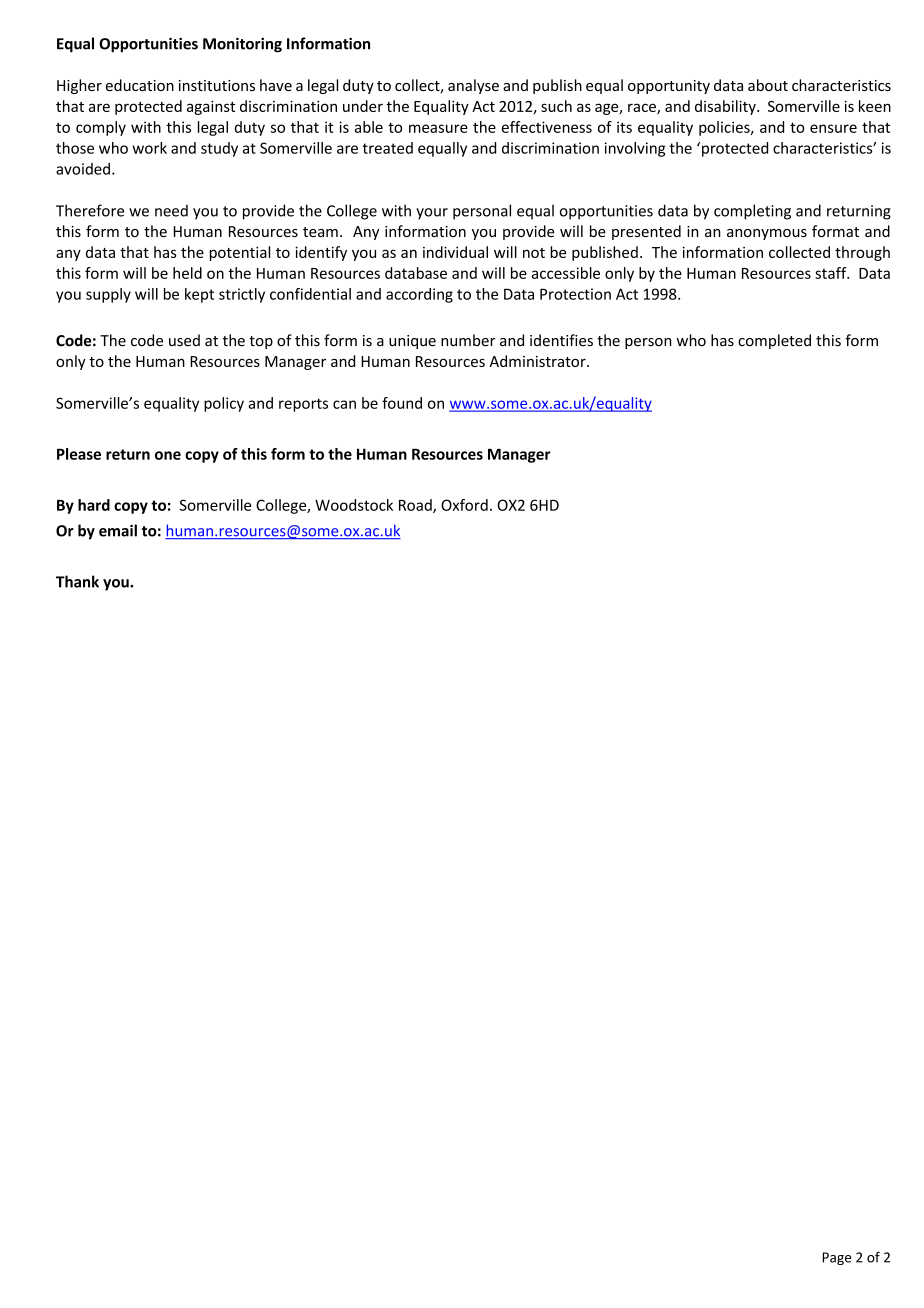  What do you see at coordinates (140, 85) in the screenshot?
I see `education` at bounding box center [140, 85].
